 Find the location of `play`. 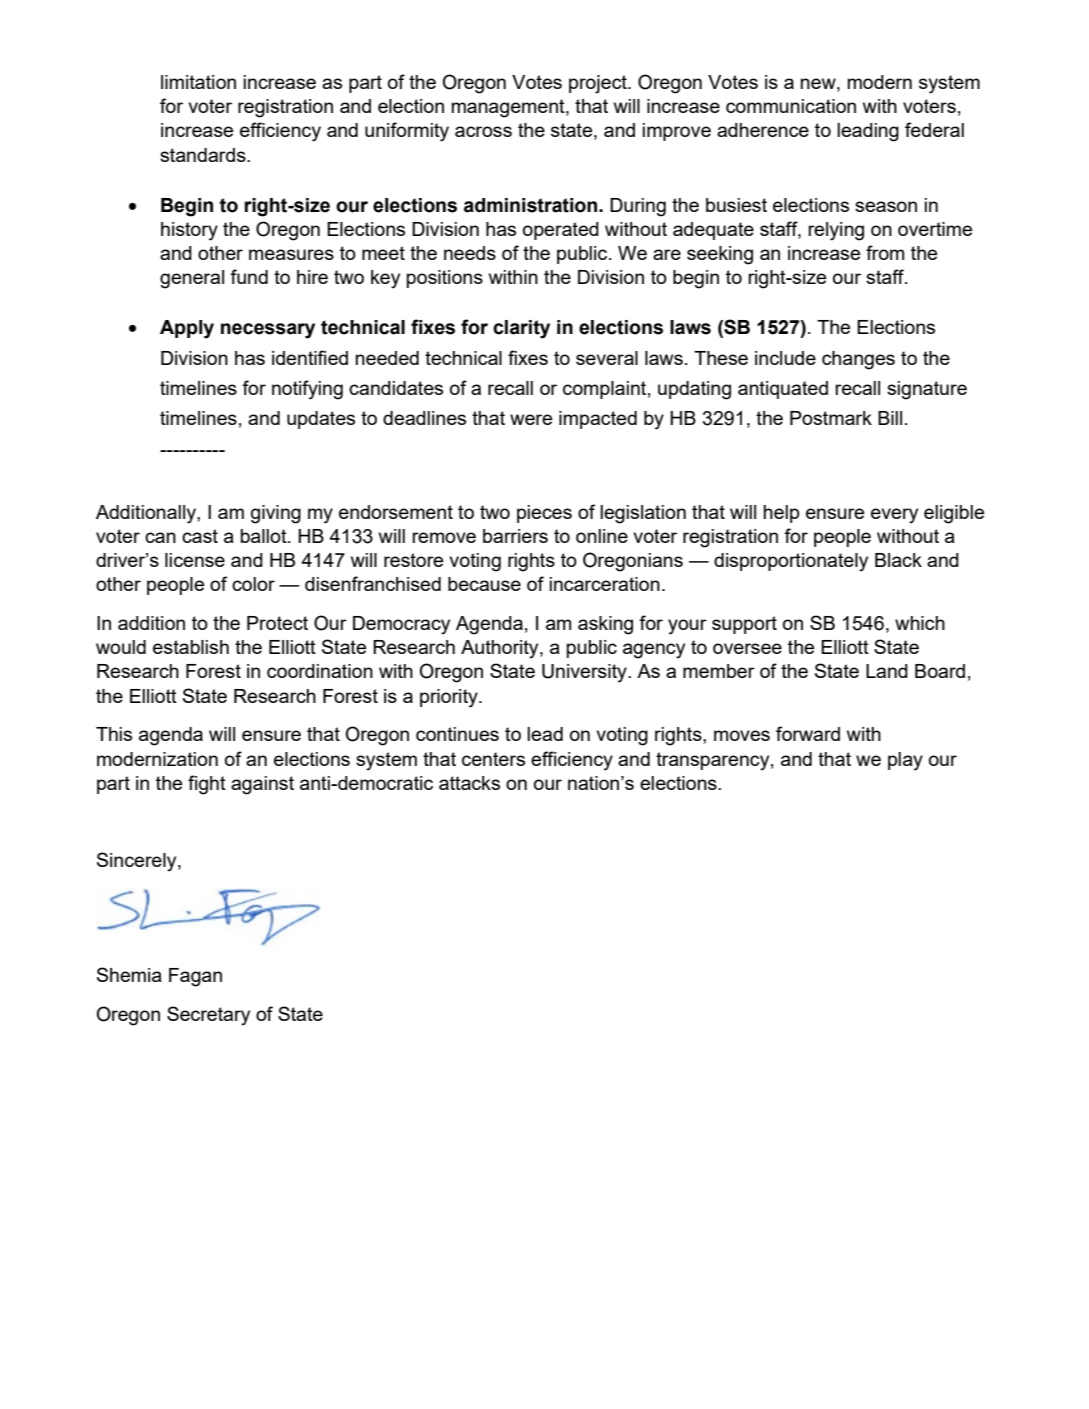

play is located at coordinates (905, 761).
